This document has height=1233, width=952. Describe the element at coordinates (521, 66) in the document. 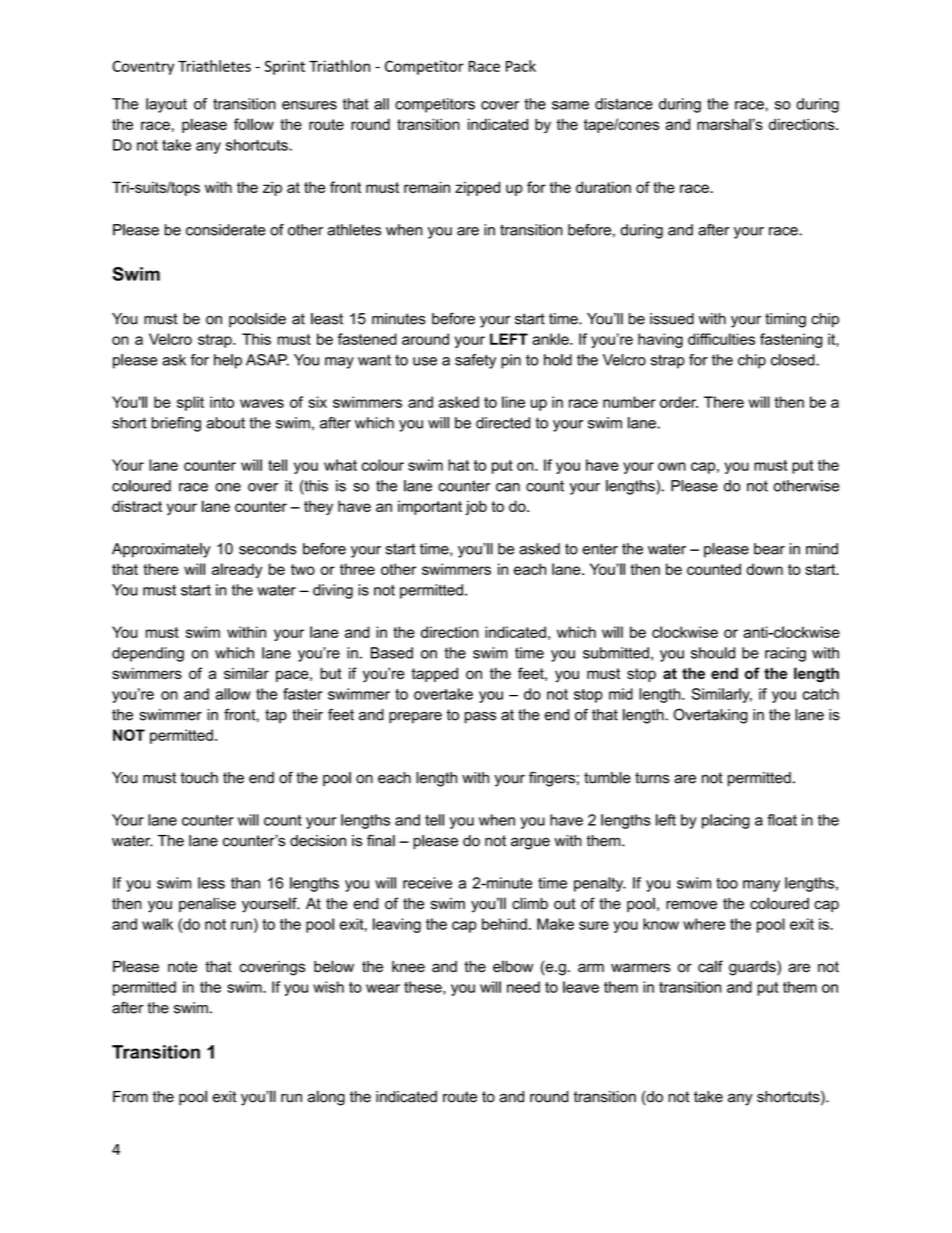

I see `Pack` at that location.
